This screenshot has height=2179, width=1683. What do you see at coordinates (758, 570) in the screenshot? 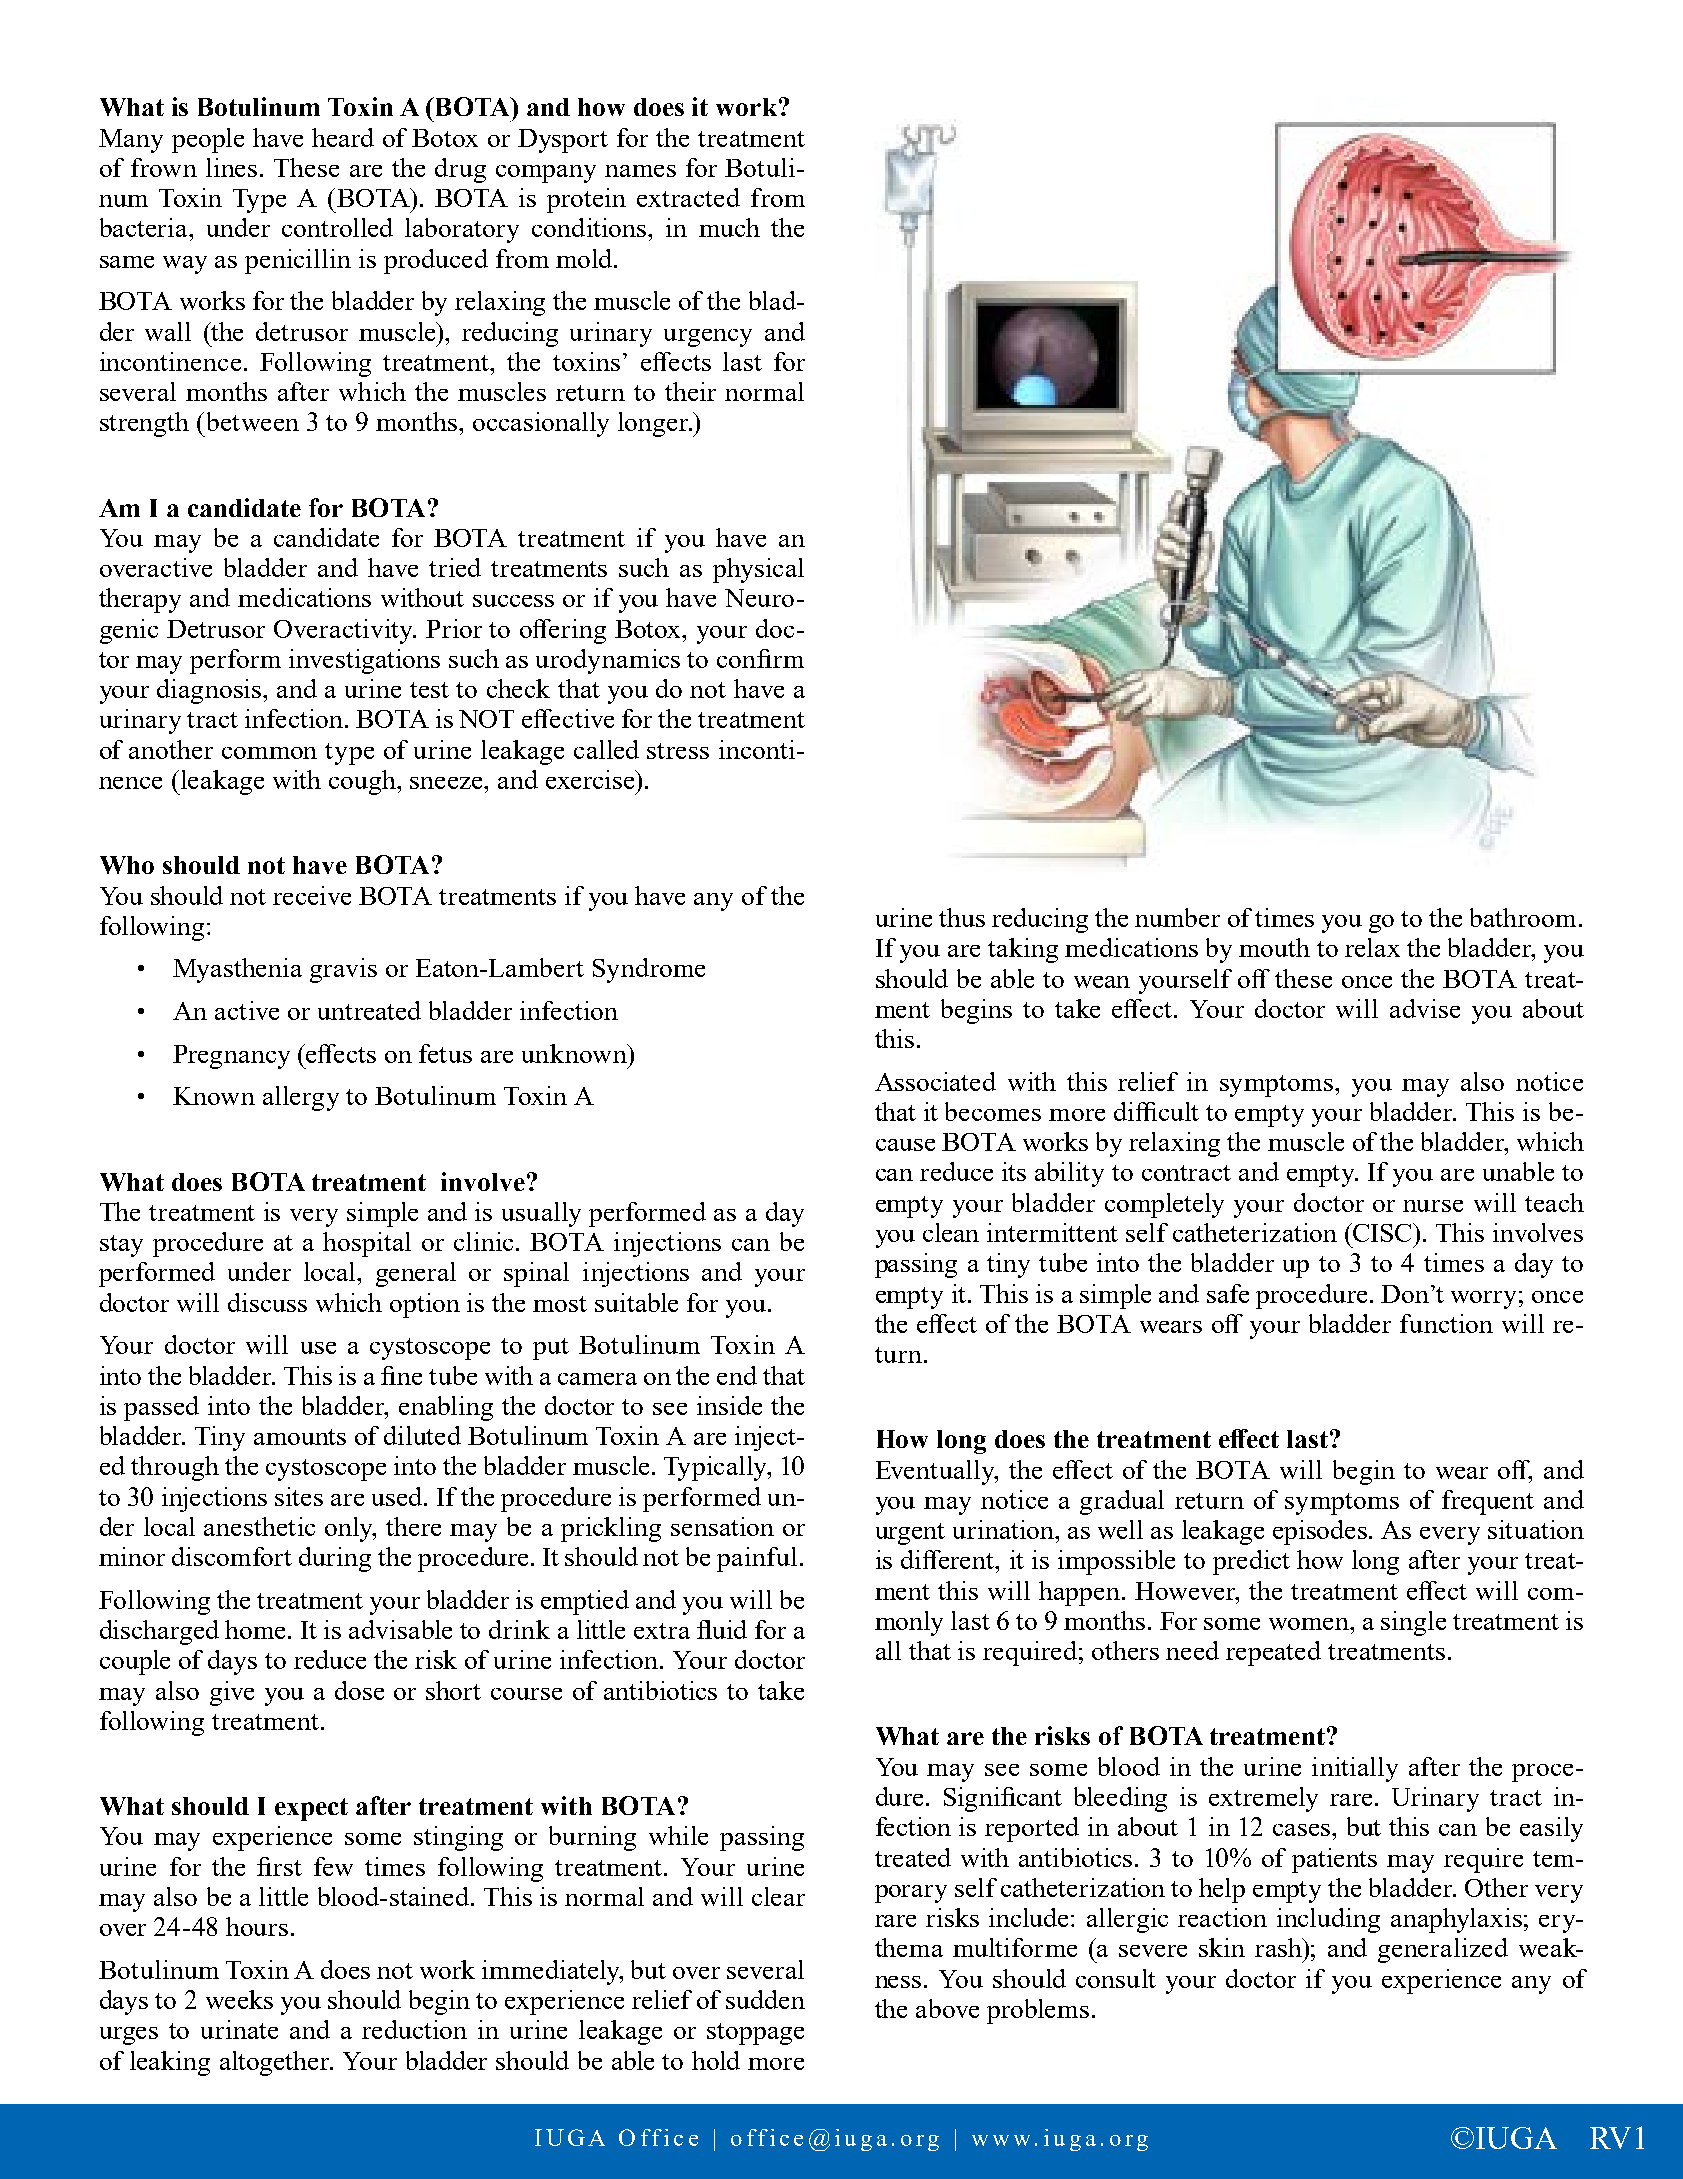
I see `physical` at bounding box center [758, 570].
